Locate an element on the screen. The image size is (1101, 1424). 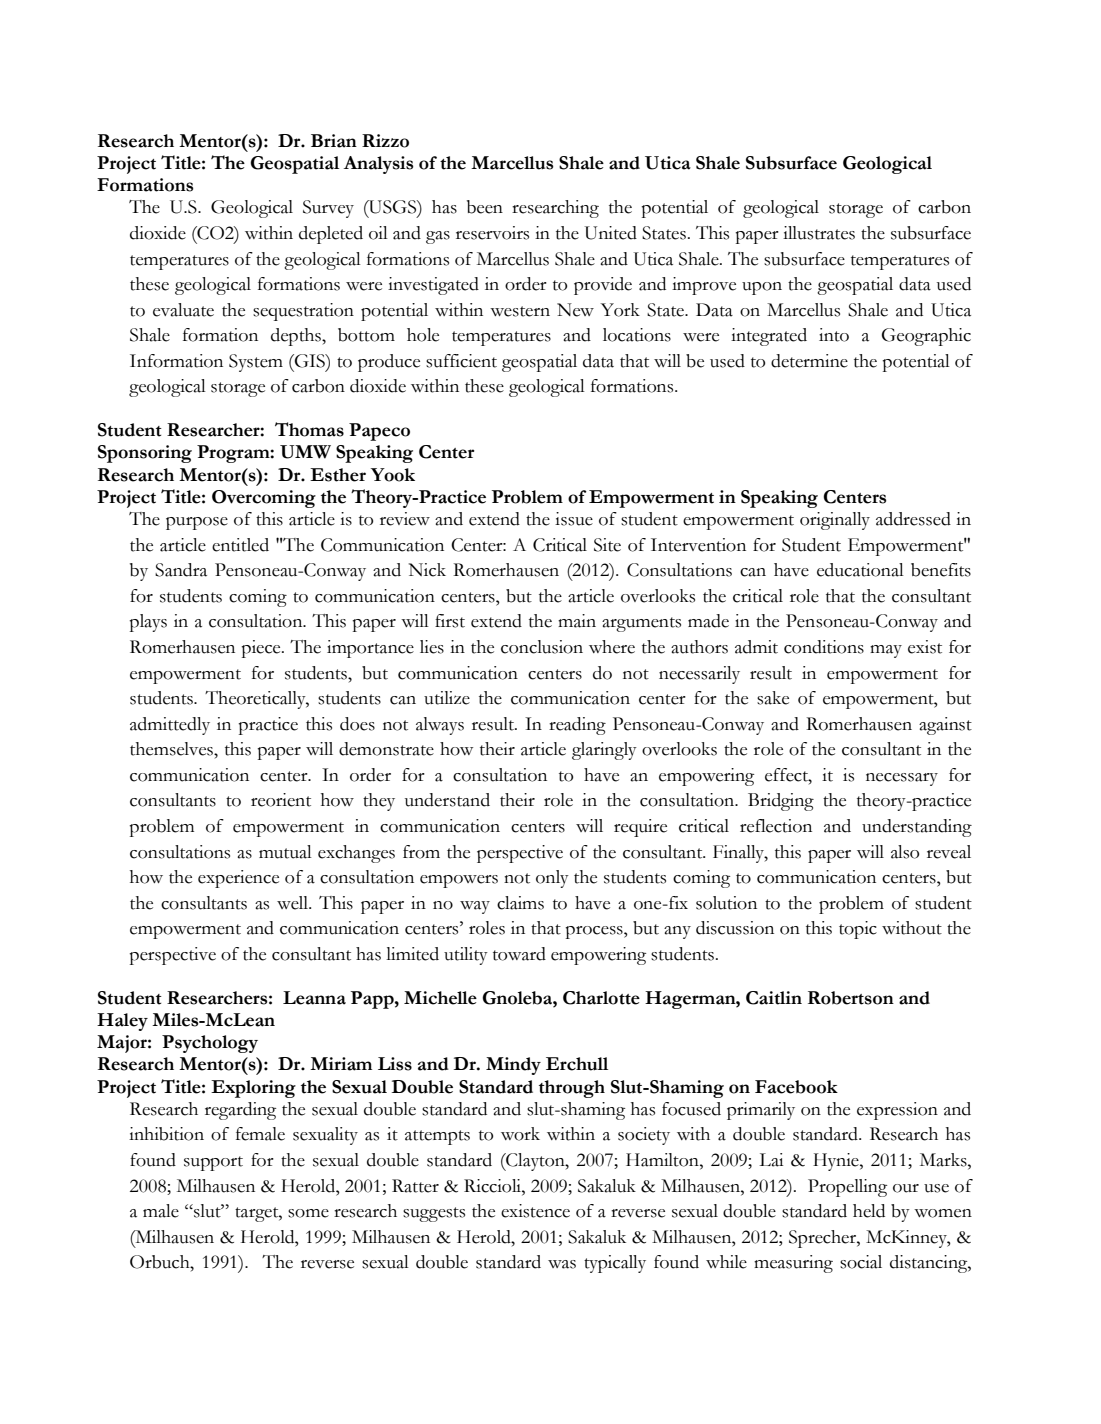
experience is located at coordinates (238, 879).
